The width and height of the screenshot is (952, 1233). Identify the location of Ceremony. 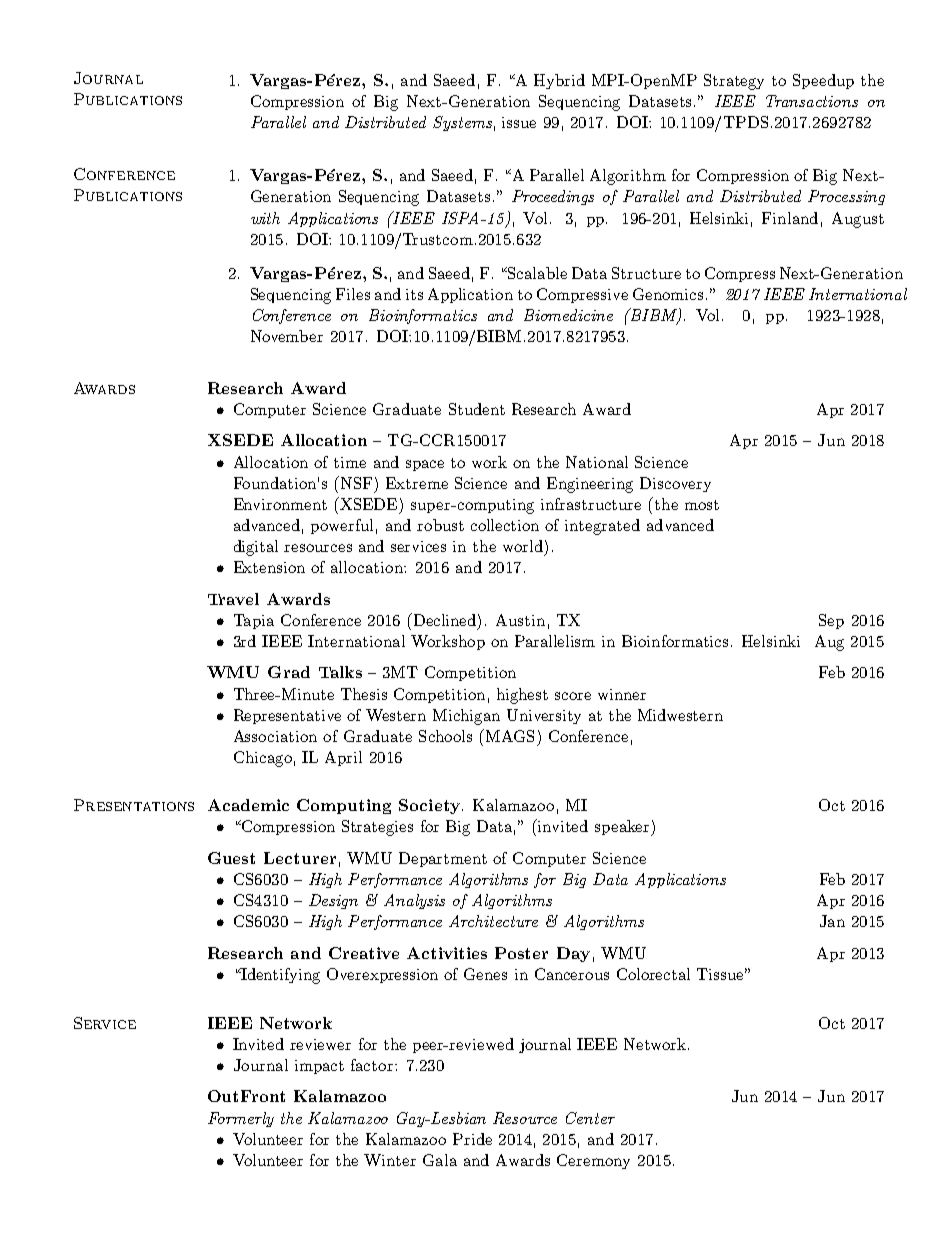
(593, 1161).
